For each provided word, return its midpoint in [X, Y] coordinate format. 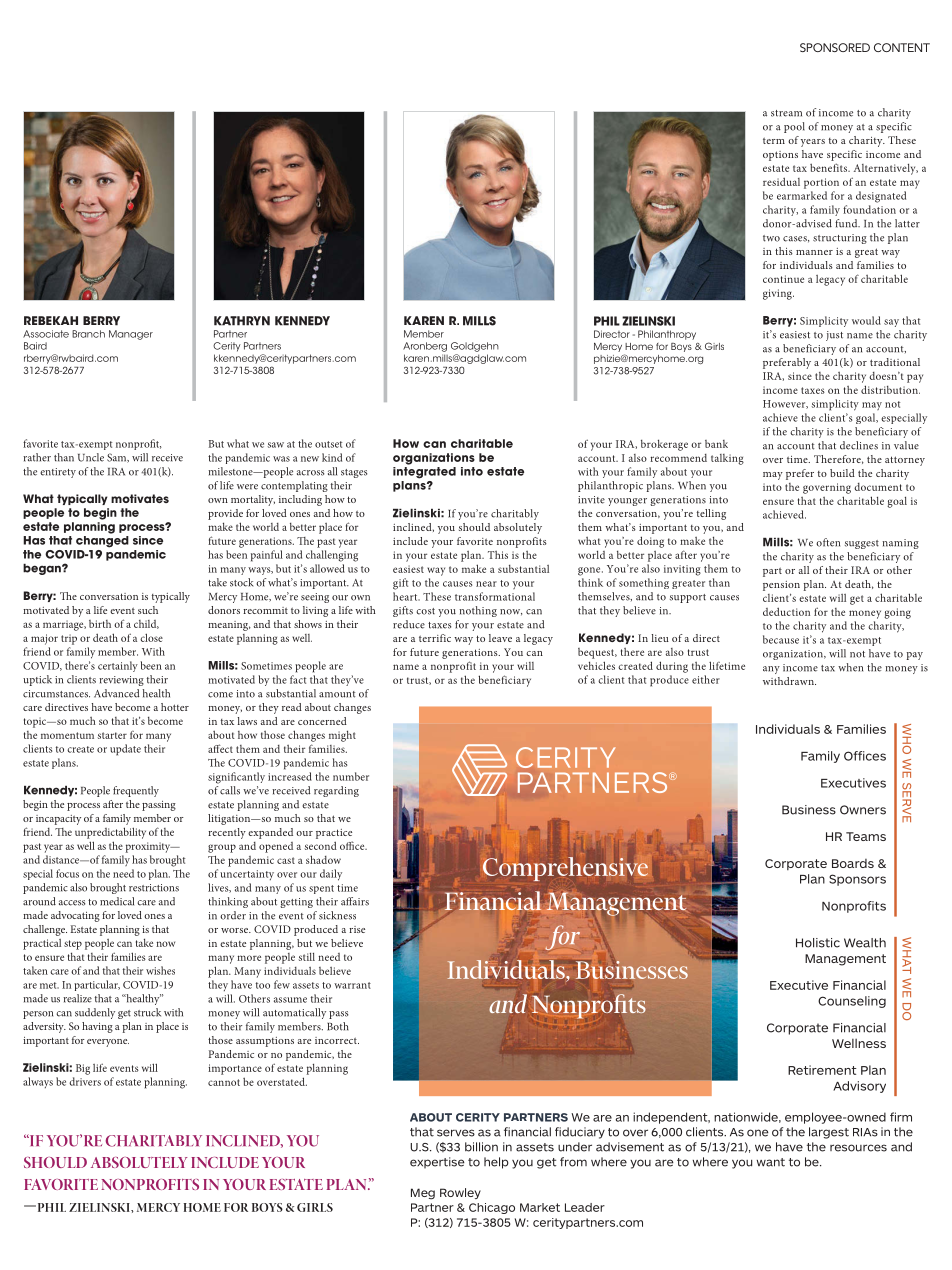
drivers [85, 1081]
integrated [424, 473]
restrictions [154, 888]
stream [786, 113]
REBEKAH [51, 320]
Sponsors [857, 880]
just [834, 336]
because [781, 639]
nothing [478, 611]
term [774, 140]
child [146, 624]
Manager [131, 335]
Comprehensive [566, 868]
